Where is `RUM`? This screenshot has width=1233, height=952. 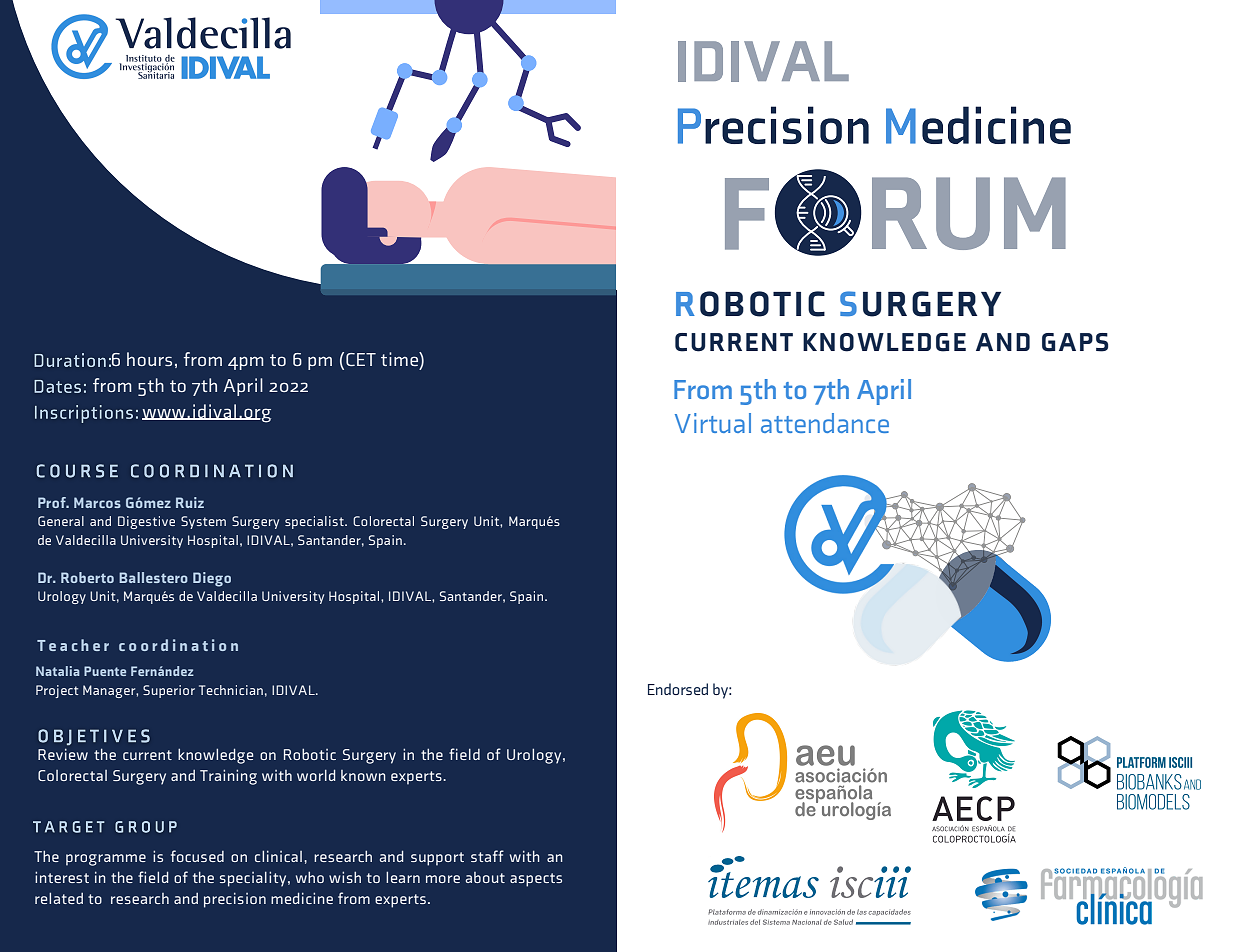 RUM is located at coordinates (969, 213).
